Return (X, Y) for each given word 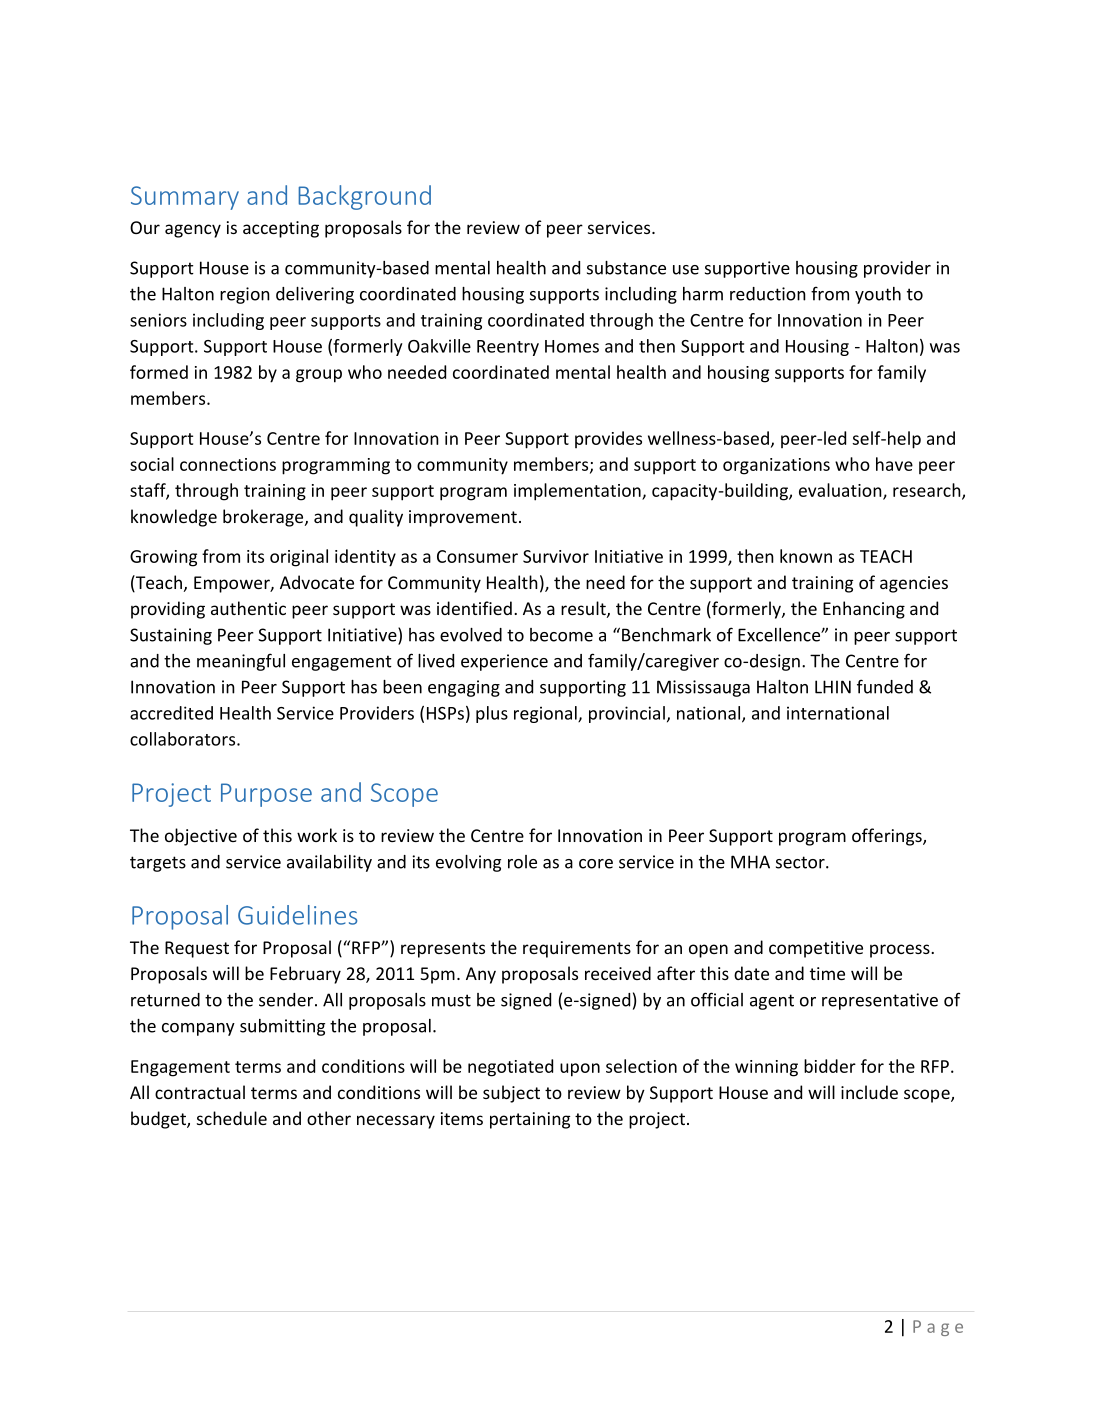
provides (608, 439)
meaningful (241, 662)
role (522, 862)
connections (228, 464)
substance (626, 268)
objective (201, 837)
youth (878, 295)
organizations (776, 466)
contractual (200, 1092)
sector (801, 862)
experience (504, 662)
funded (885, 686)
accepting (281, 229)
